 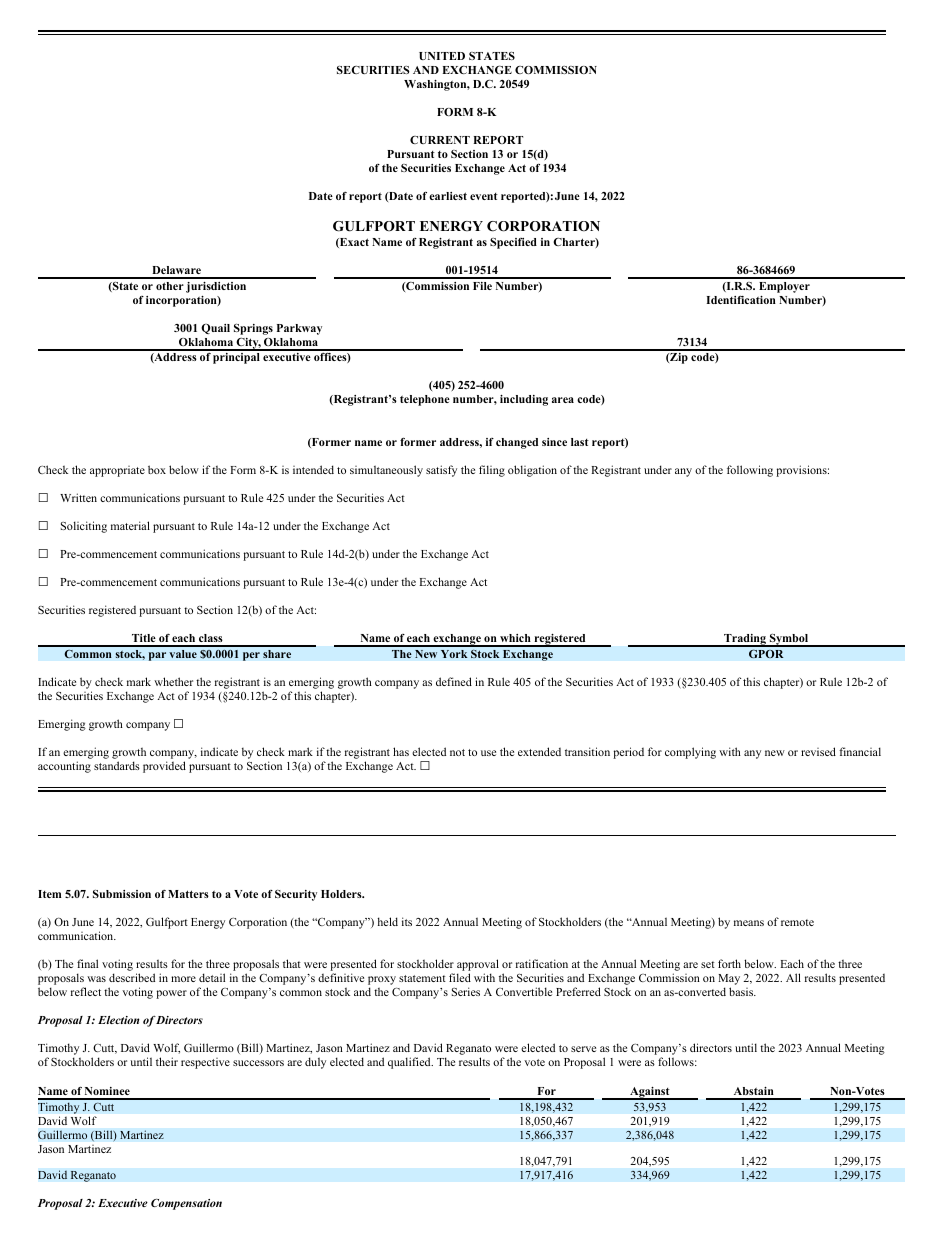 What do you see at coordinates (442, 56) in the document?
I see `UNITED` at bounding box center [442, 56].
